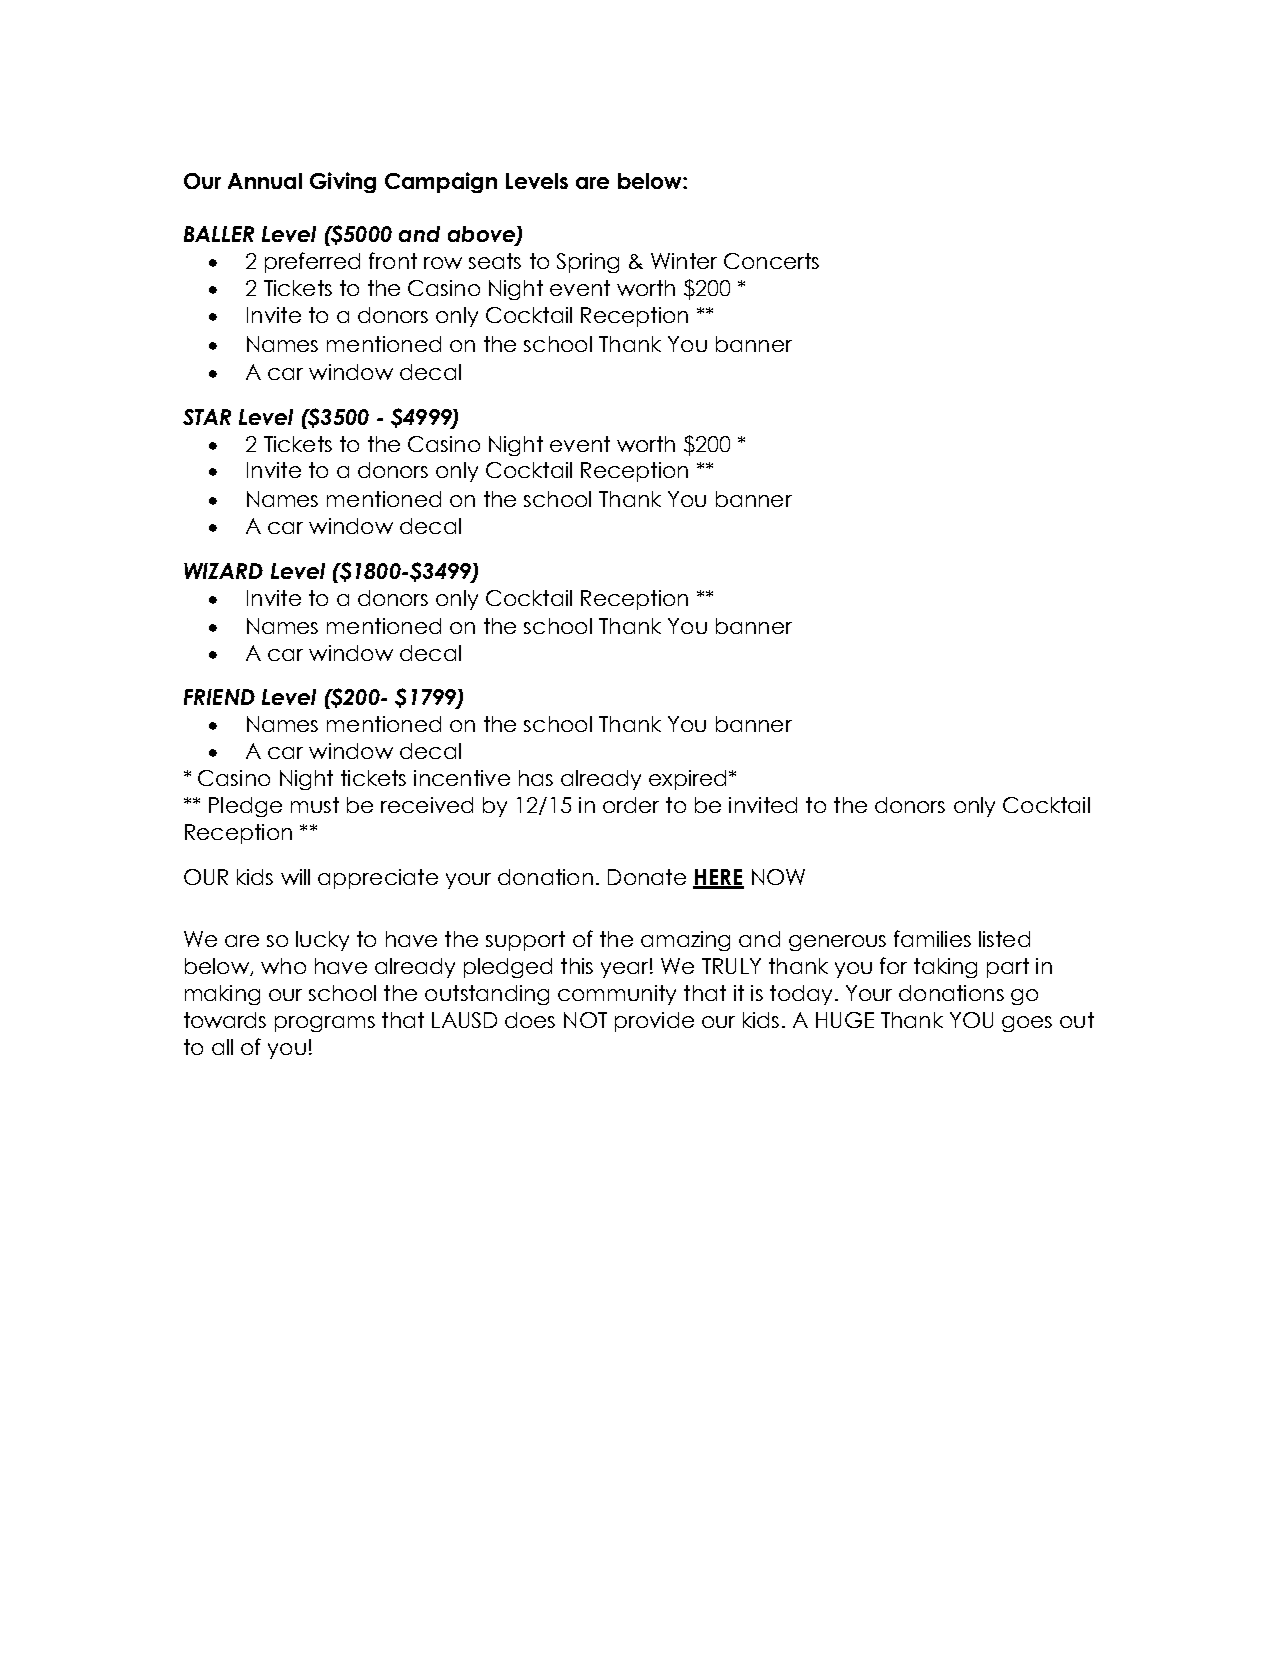  Describe the element at coordinates (771, 261) in the document. I see `Concerts` at that location.
